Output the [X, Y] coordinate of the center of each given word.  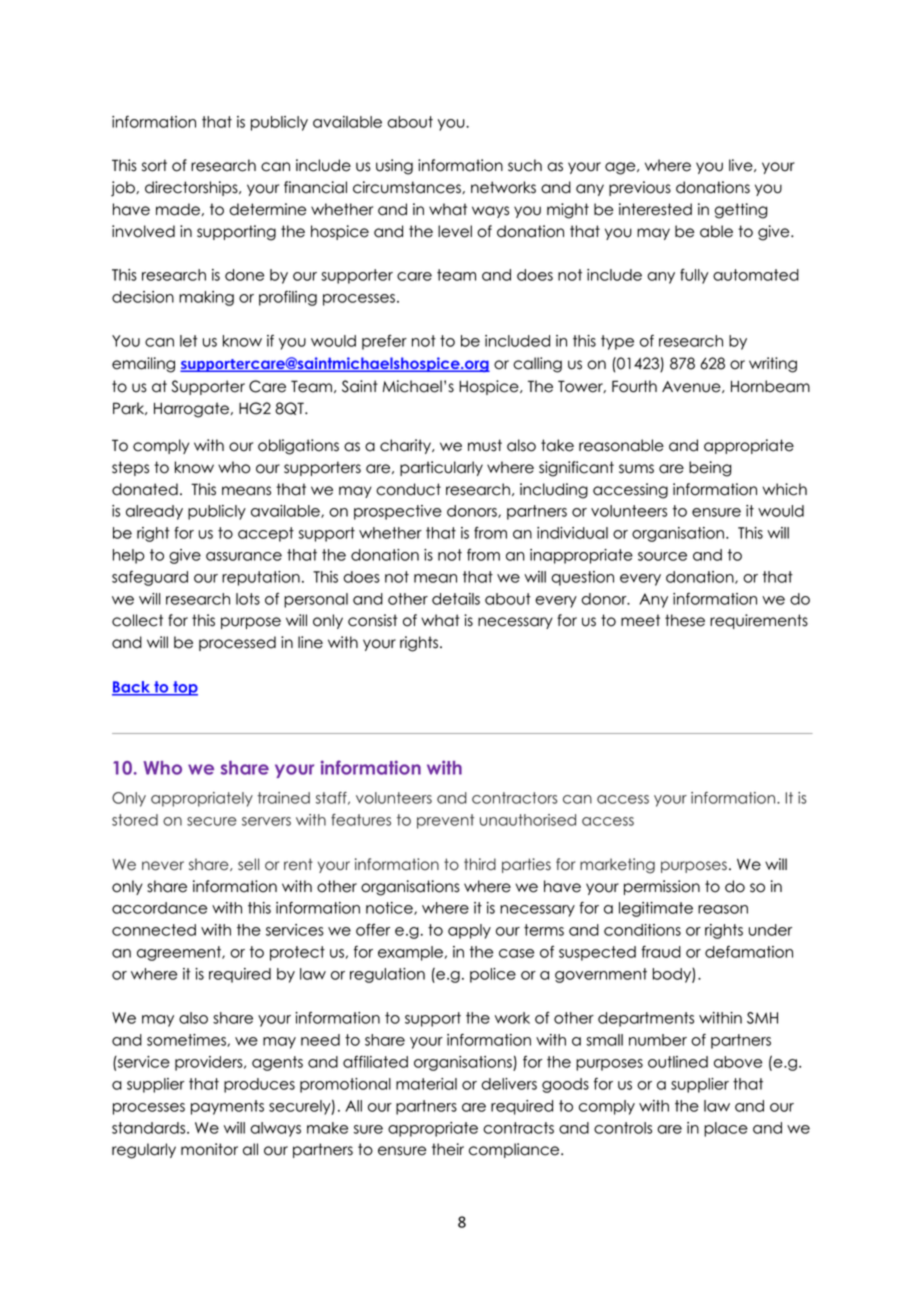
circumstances [408, 187]
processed [237, 643]
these [685, 620]
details [456, 599]
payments [227, 1107]
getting [741, 211]
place [726, 1129]
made [178, 209]
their [448, 1149]
